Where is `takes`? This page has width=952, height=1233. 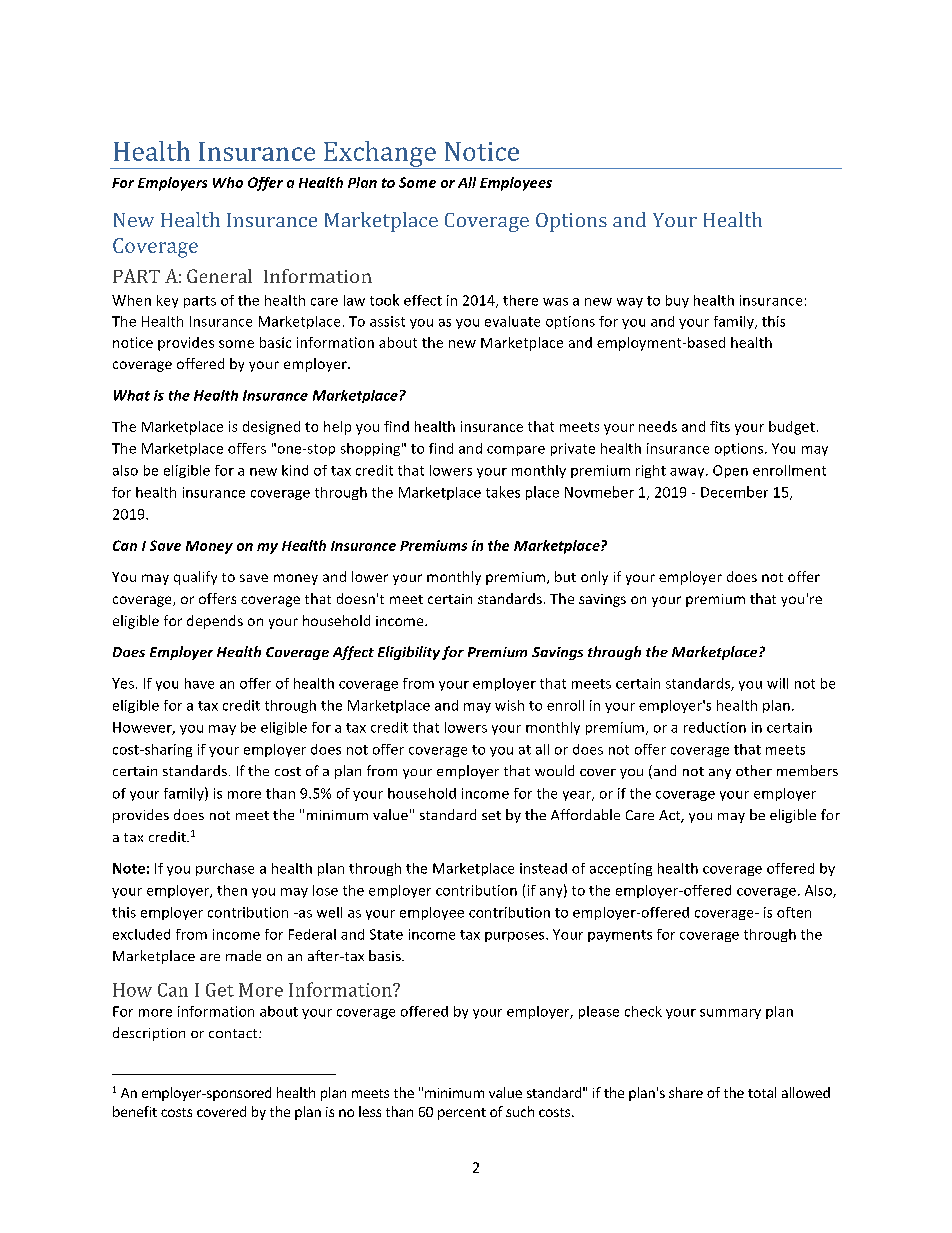 takes is located at coordinates (503, 492).
